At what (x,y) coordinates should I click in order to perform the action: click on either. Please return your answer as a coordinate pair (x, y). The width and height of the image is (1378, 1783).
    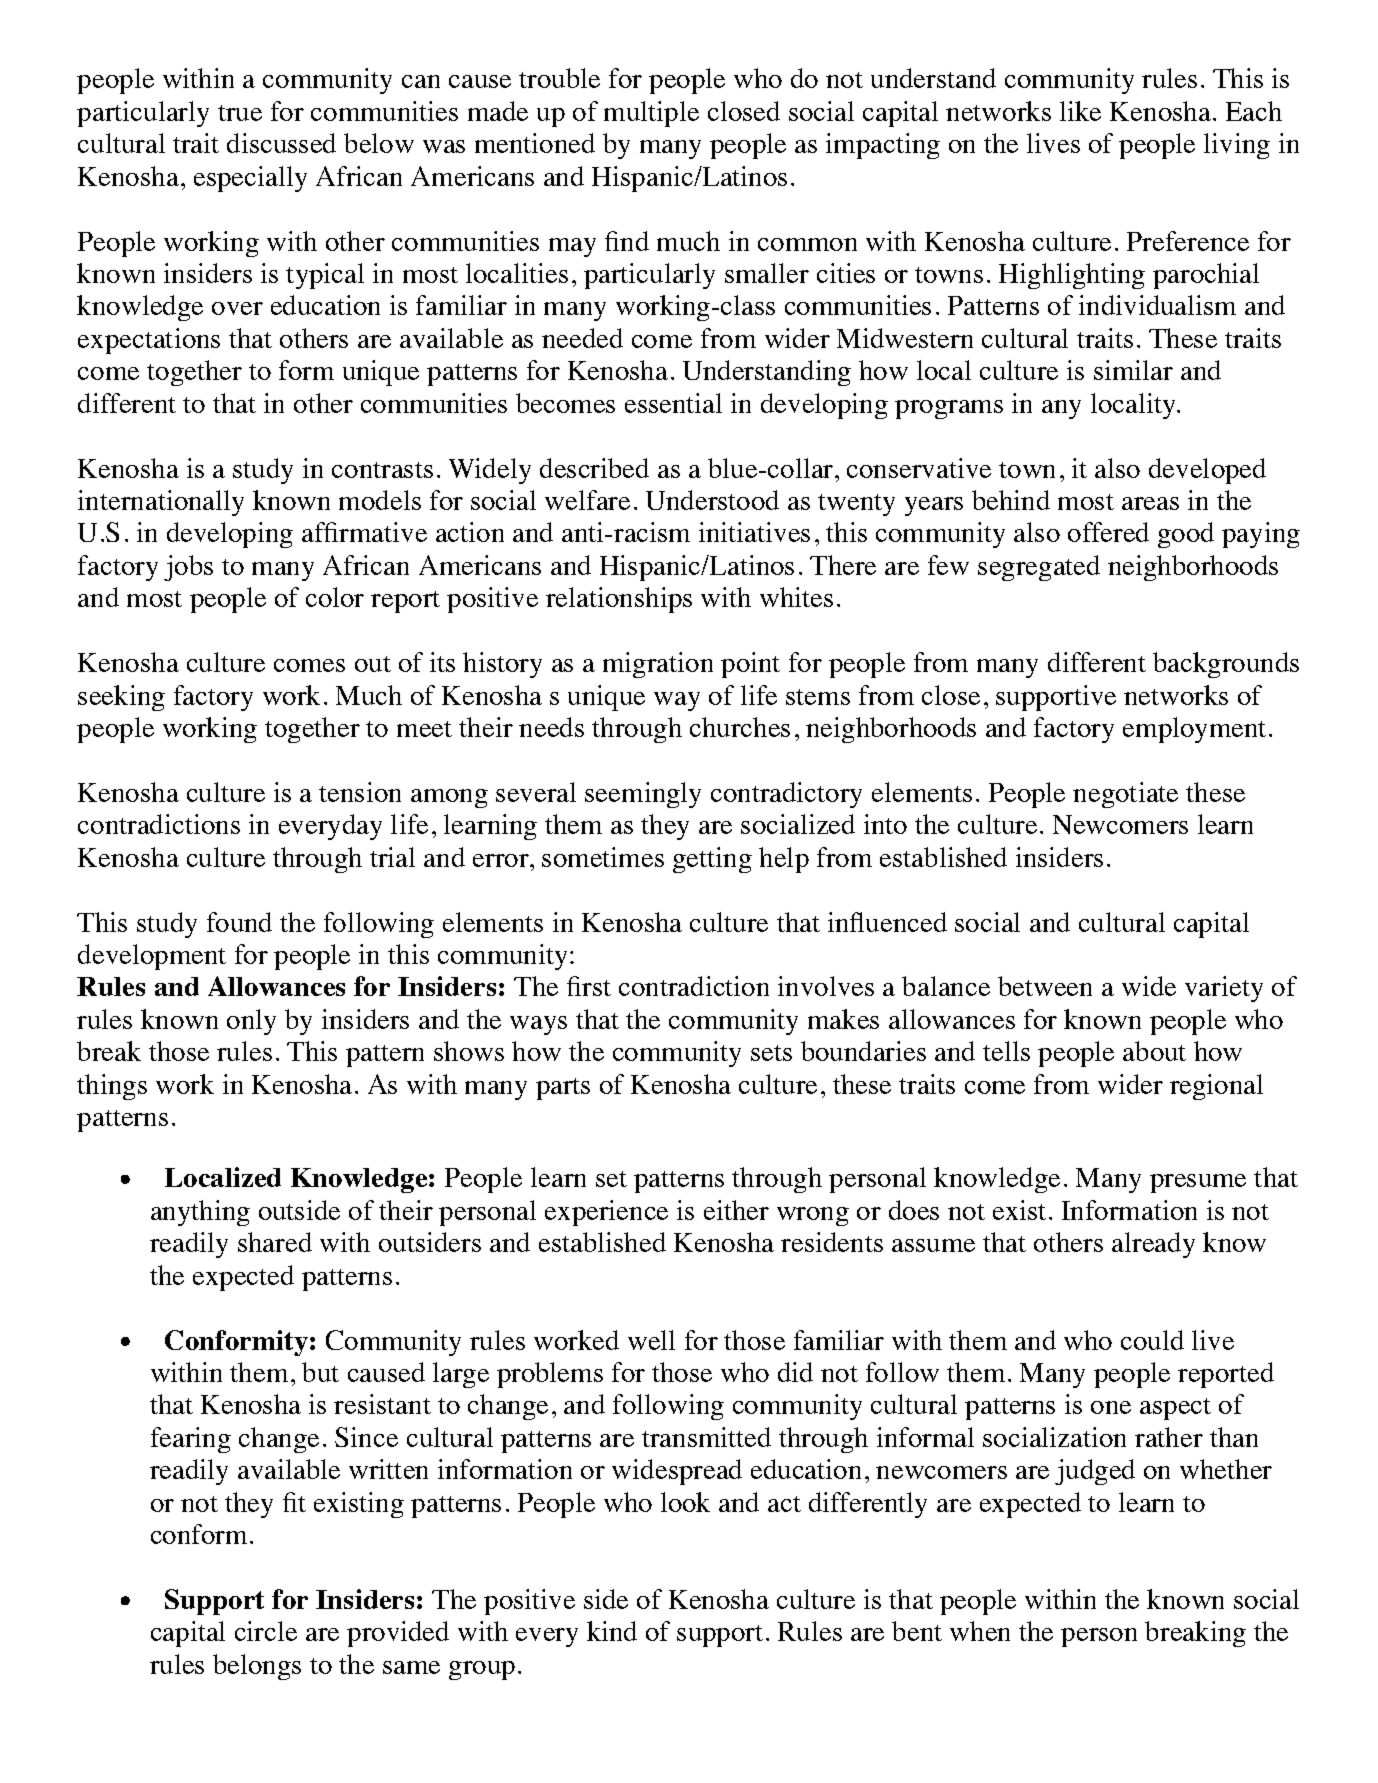
    Looking at the image, I should click on (736, 1210).
